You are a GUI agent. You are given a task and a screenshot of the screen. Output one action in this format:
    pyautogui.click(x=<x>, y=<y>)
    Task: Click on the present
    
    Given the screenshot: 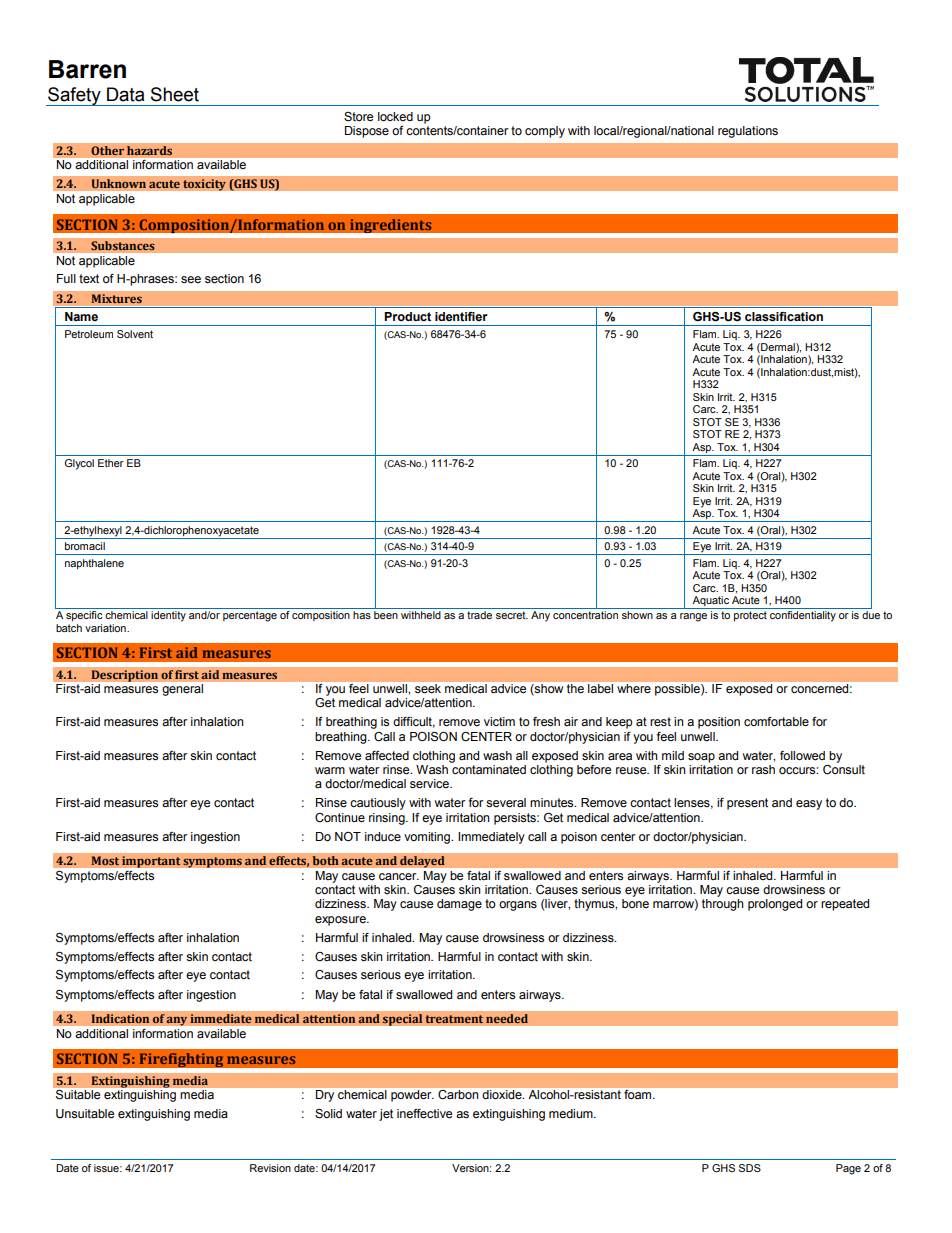 What is the action you would take?
    pyautogui.click(x=747, y=804)
